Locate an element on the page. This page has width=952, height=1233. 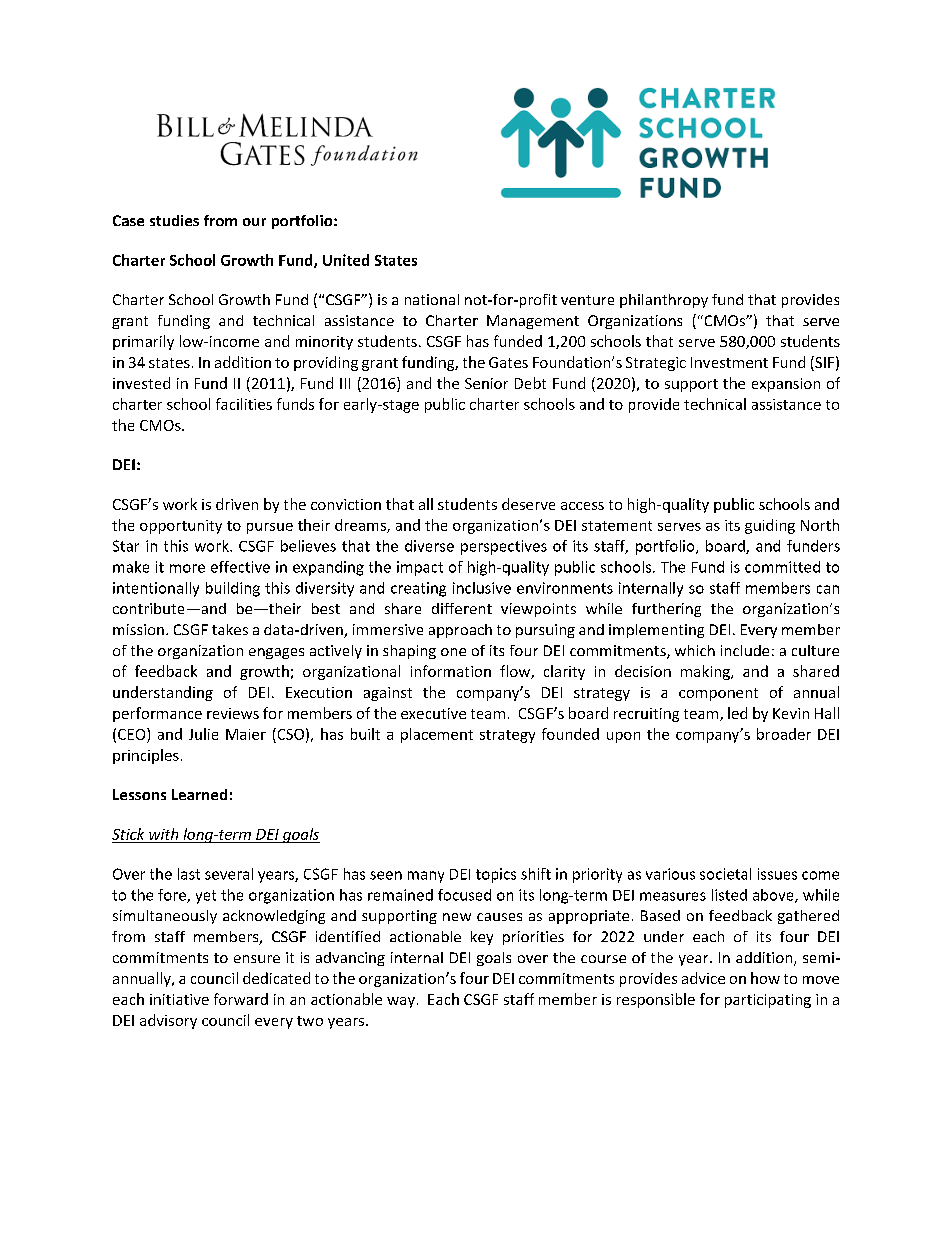
expansion is located at coordinates (786, 385).
